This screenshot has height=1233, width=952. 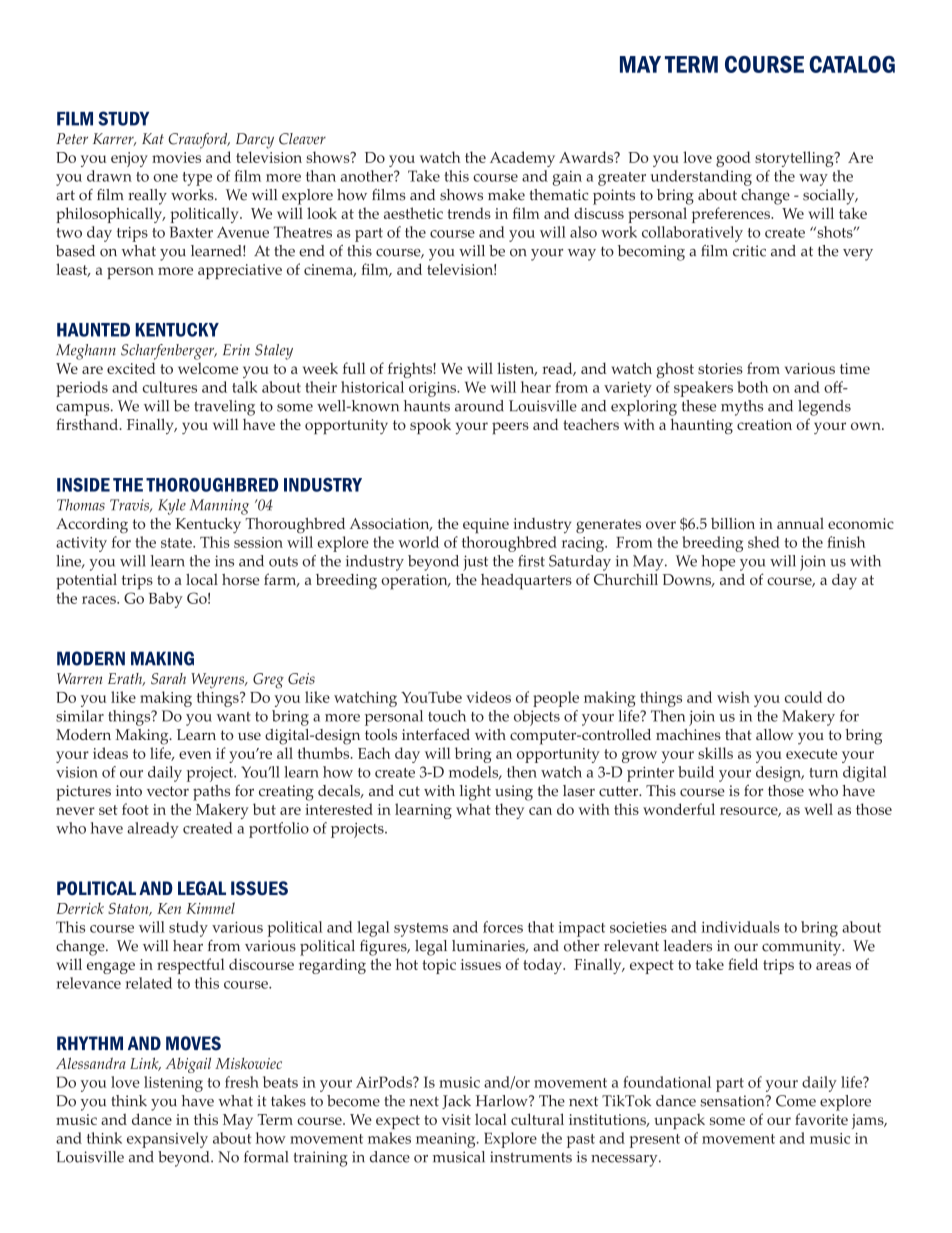 What do you see at coordinates (753, 387) in the screenshot?
I see `both` at bounding box center [753, 387].
